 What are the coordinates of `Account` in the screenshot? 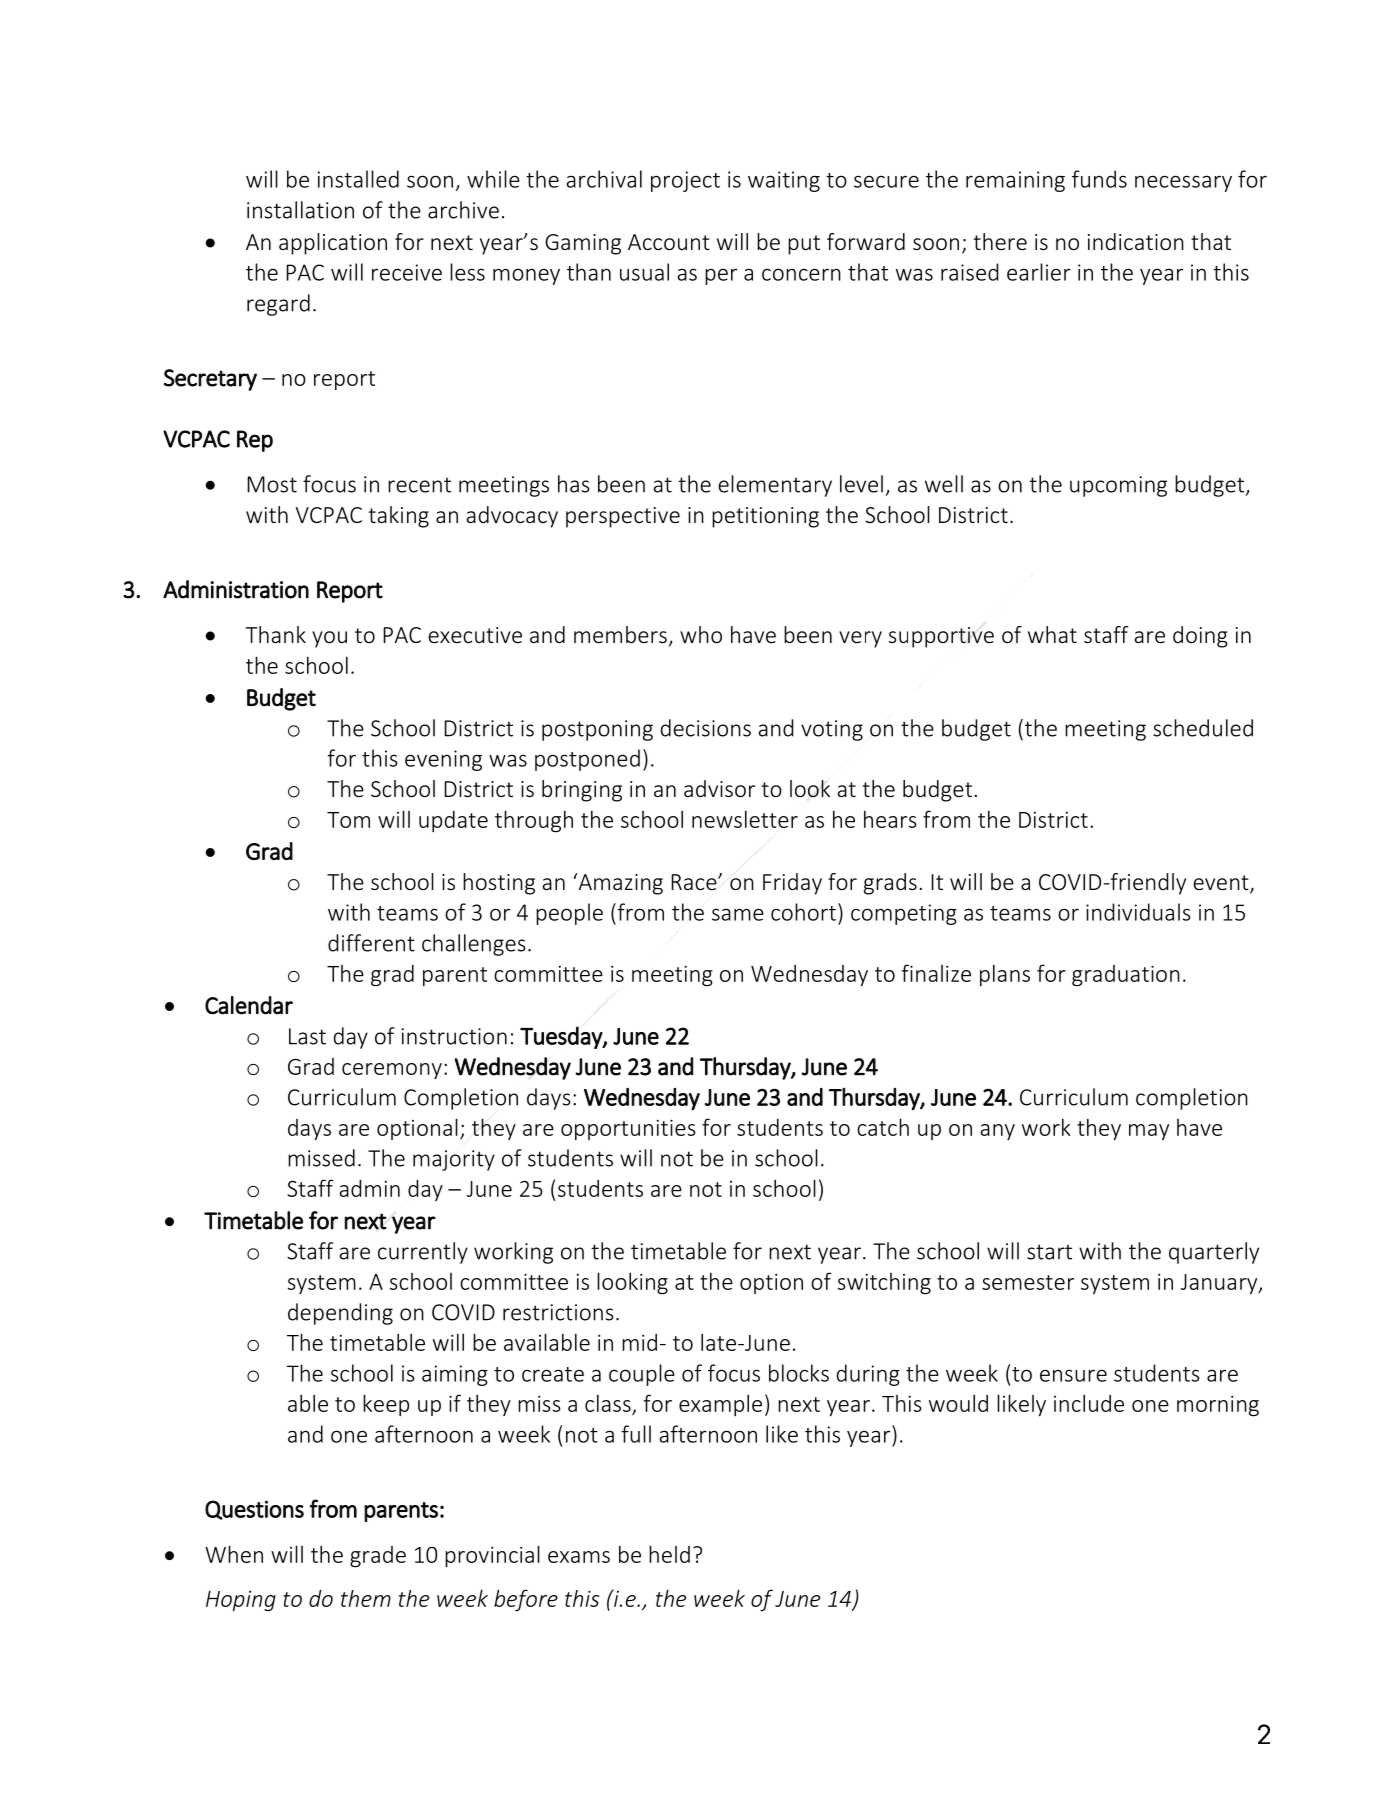 It's located at (669, 242).
